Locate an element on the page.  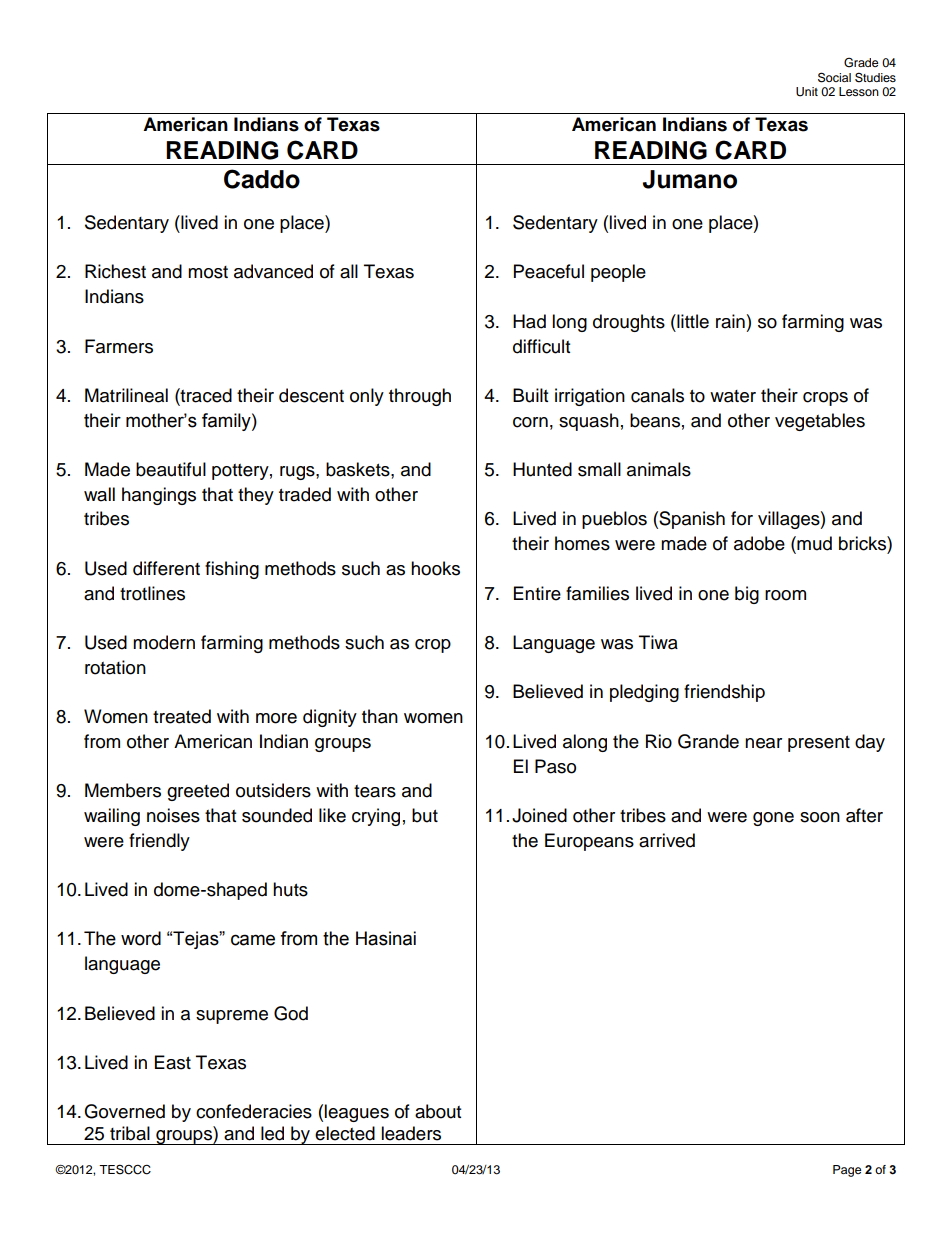
Peaceful is located at coordinates (549, 271).
